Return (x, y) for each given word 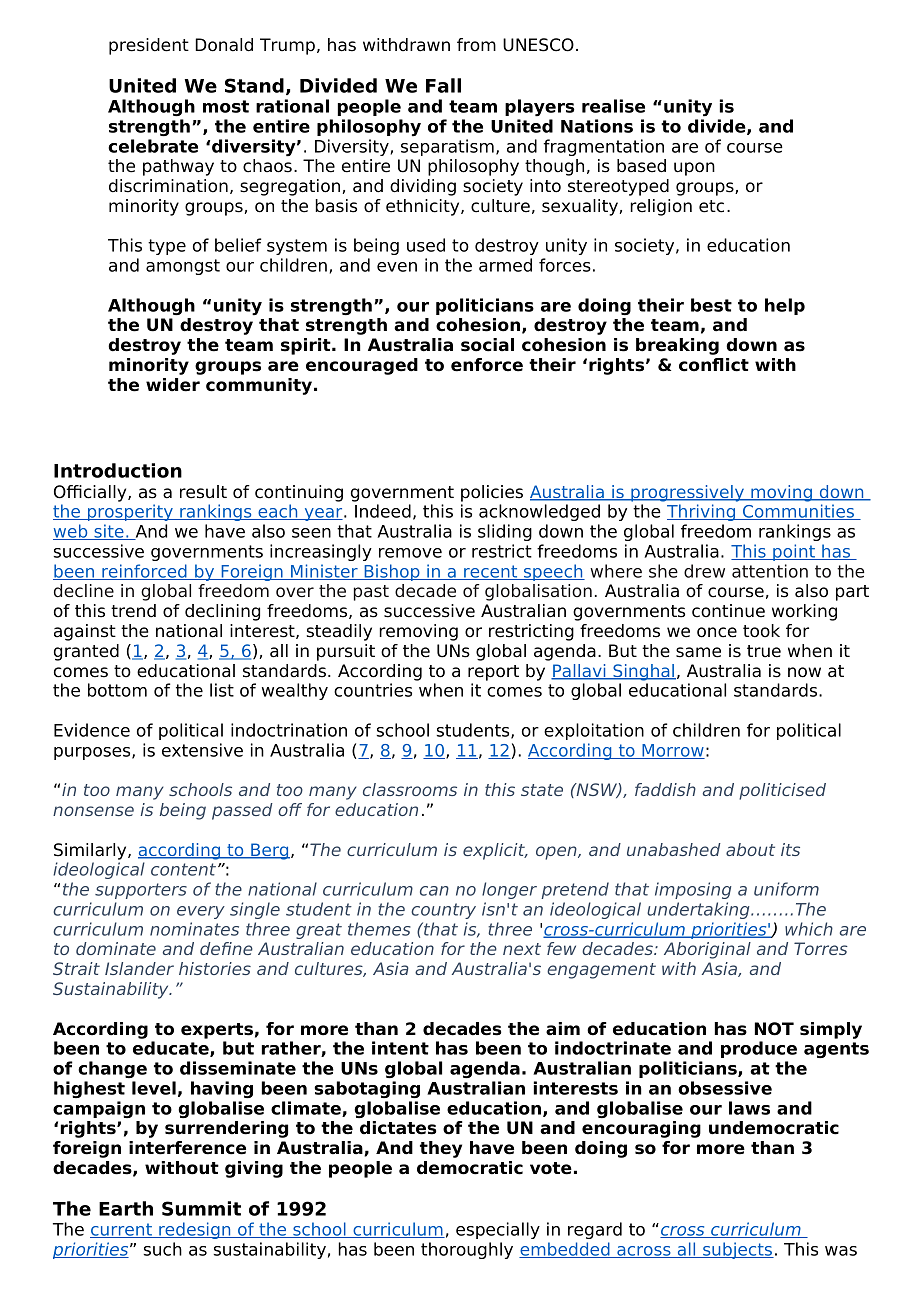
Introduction (118, 470)
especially (498, 1230)
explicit (495, 851)
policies (492, 493)
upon (694, 169)
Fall (443, 85)
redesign (195, 1230)
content (185, 869)
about (750, 849)
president (149, 46)
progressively (687, 493)
